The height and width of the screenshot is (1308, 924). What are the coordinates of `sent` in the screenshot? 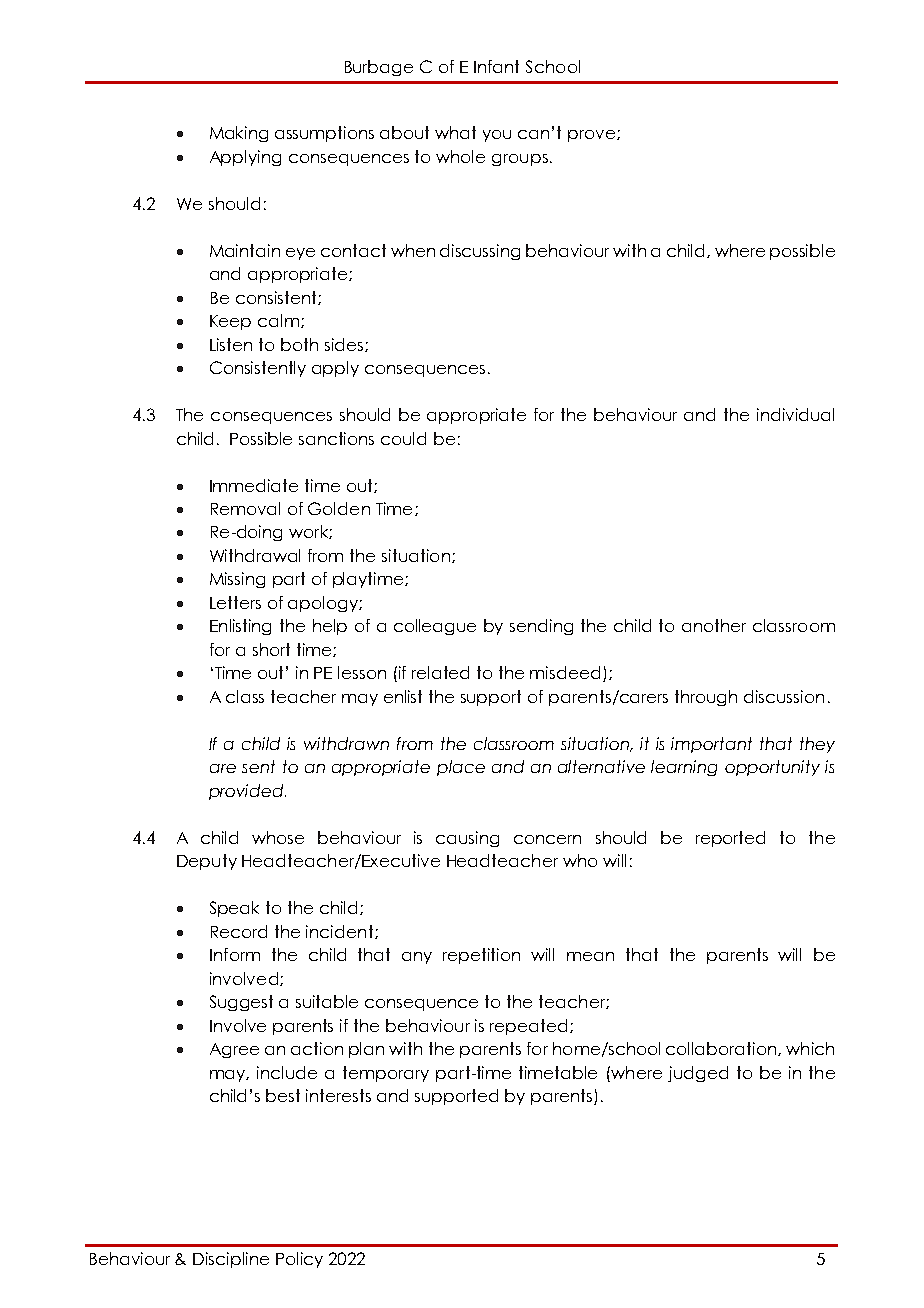 It's located at (258, 766).
